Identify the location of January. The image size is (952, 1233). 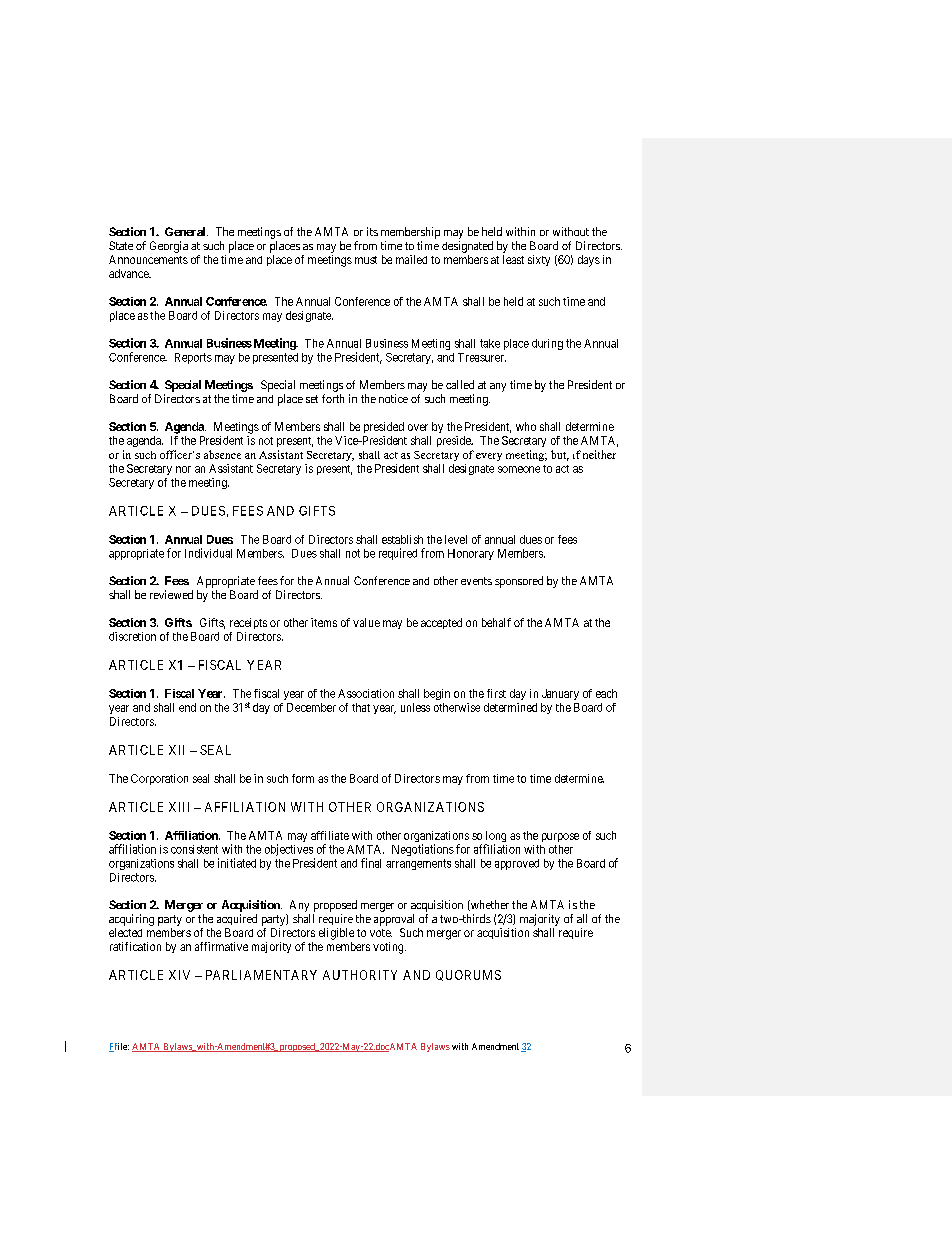
(560, 694).
